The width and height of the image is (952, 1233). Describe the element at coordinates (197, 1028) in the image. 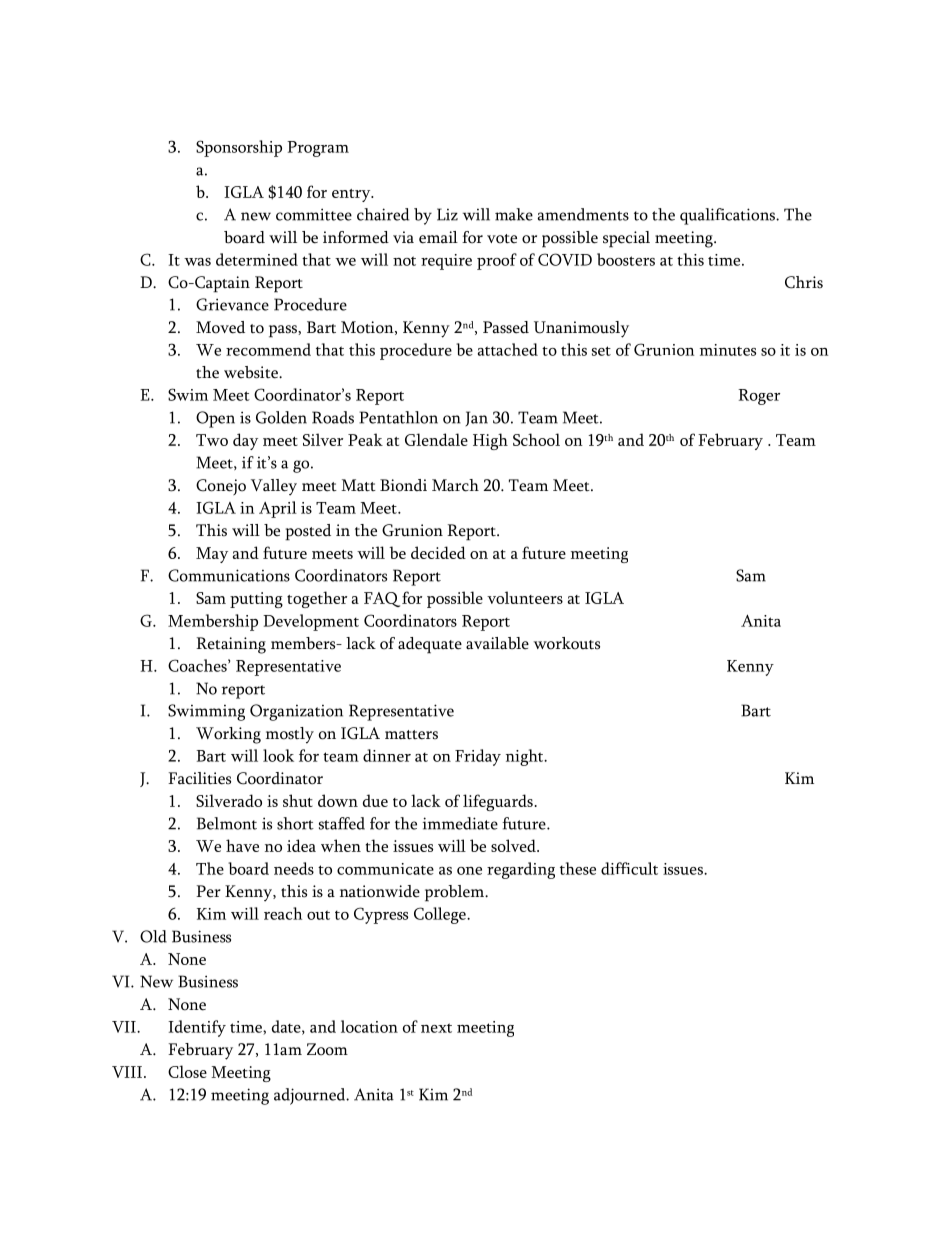

I see `Identify` at that location.
